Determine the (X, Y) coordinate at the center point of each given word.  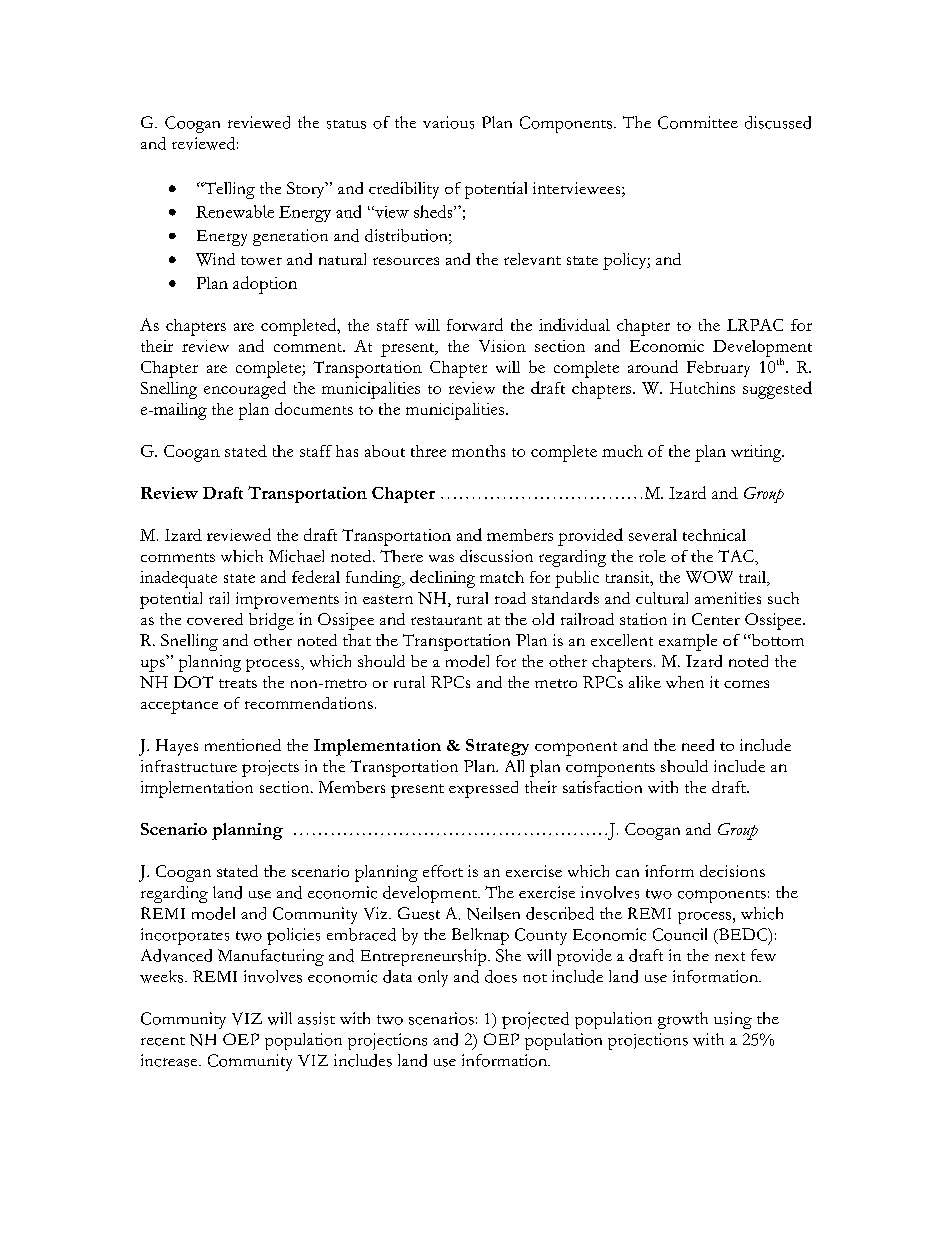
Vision (502, 346)
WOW (709, 577)
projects (270, 768)
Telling (228, 190)
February (718, 369)
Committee (698, 122)
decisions (732, 871)
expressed (483, 789)
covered (215, 619)
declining (442, 579)
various (448, 122)
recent (163, 1041)
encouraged (245, 390)
